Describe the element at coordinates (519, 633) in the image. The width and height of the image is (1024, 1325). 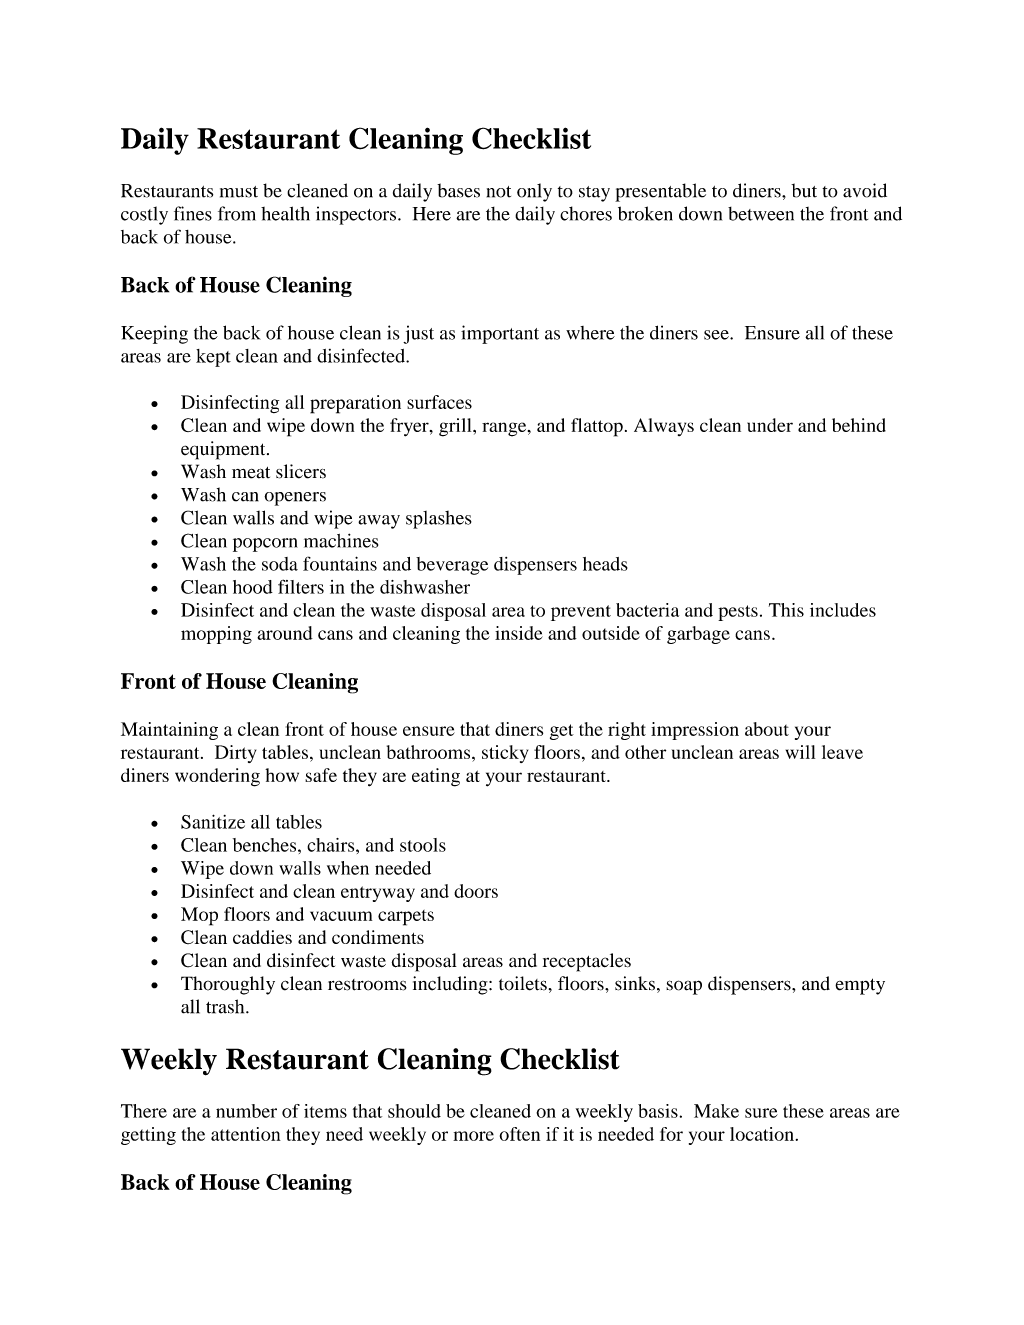
I see `inside` at that location.
